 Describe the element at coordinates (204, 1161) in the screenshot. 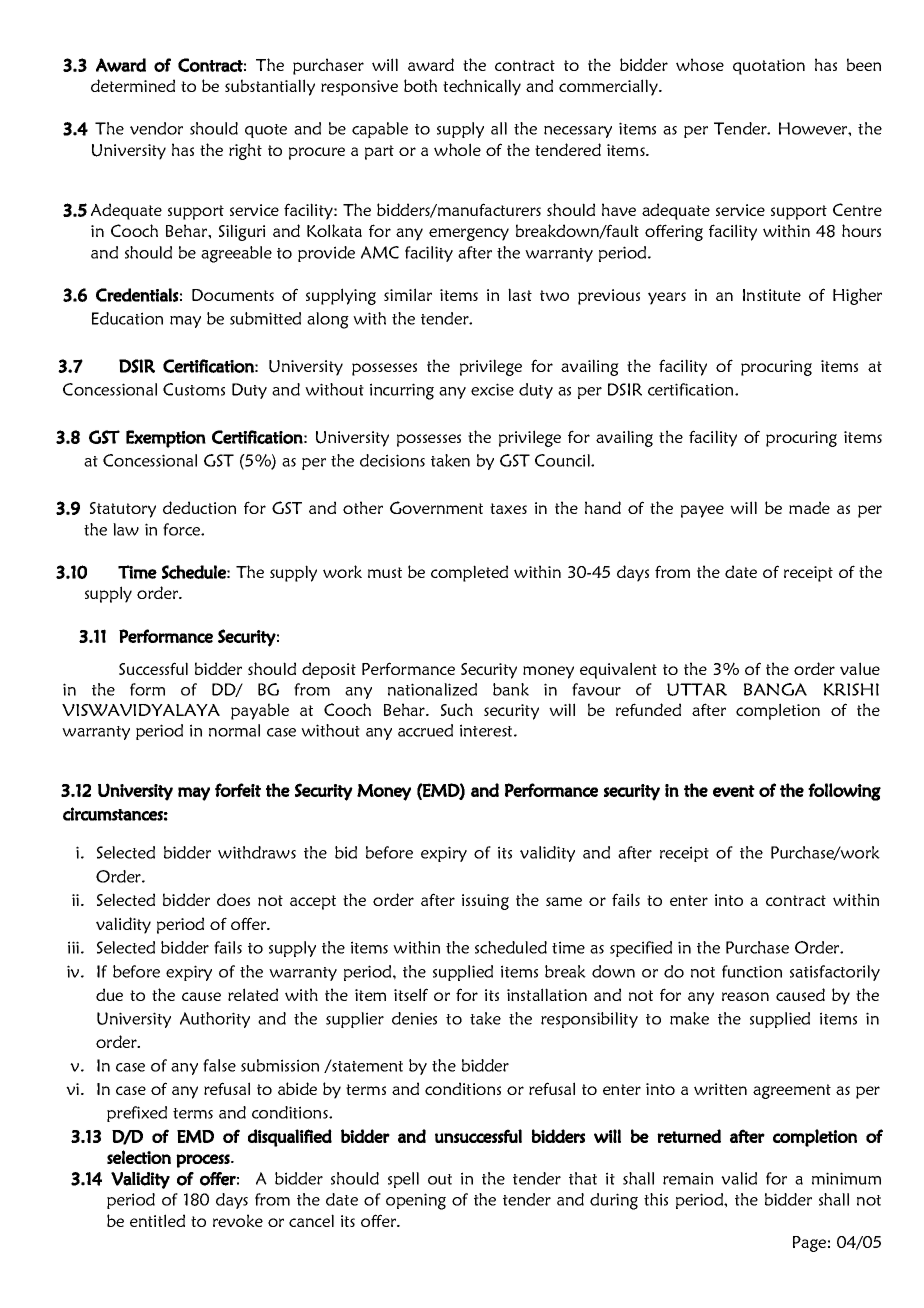

I see `process` at that location.
